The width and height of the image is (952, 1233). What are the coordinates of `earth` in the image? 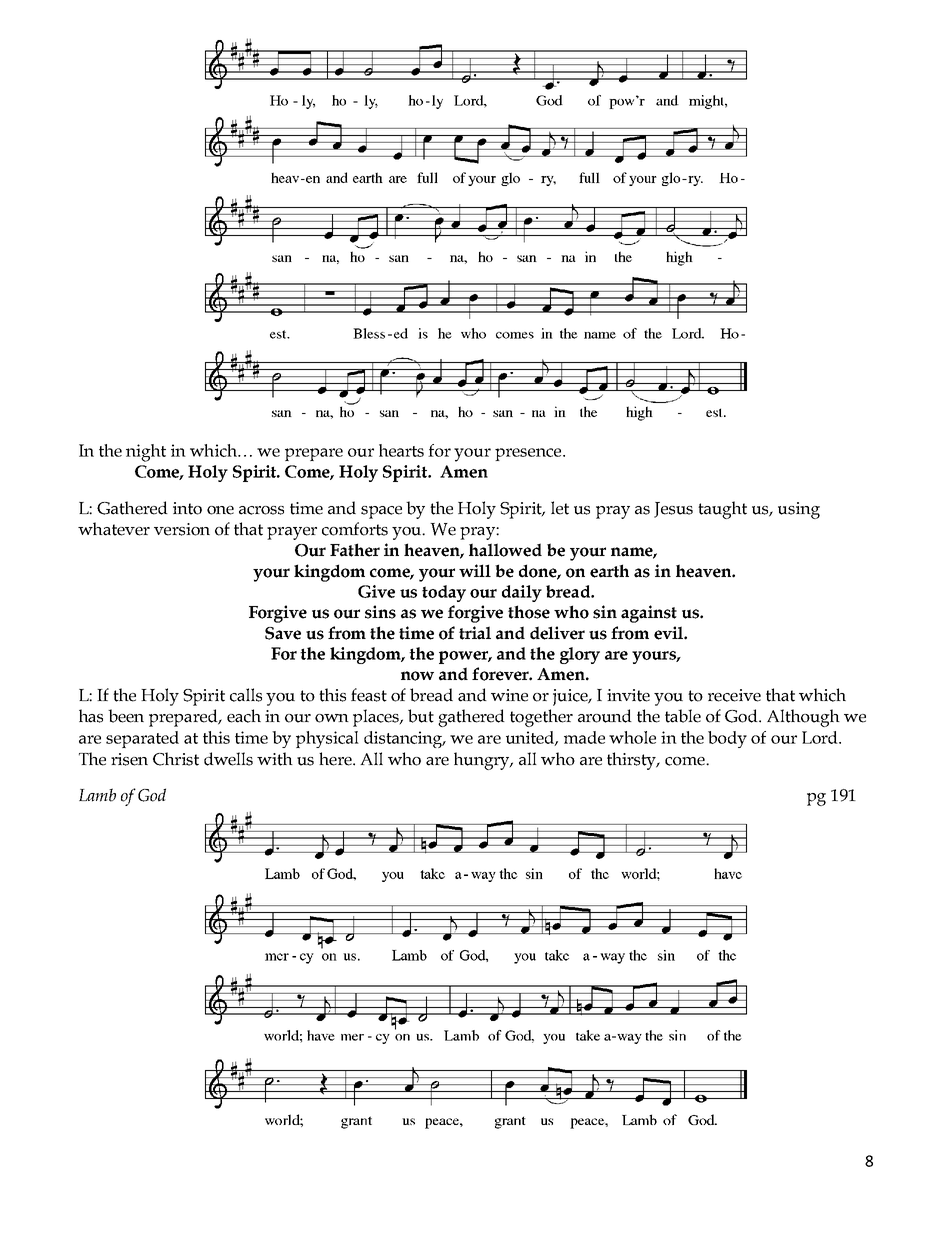 It's located at (609, 571).
